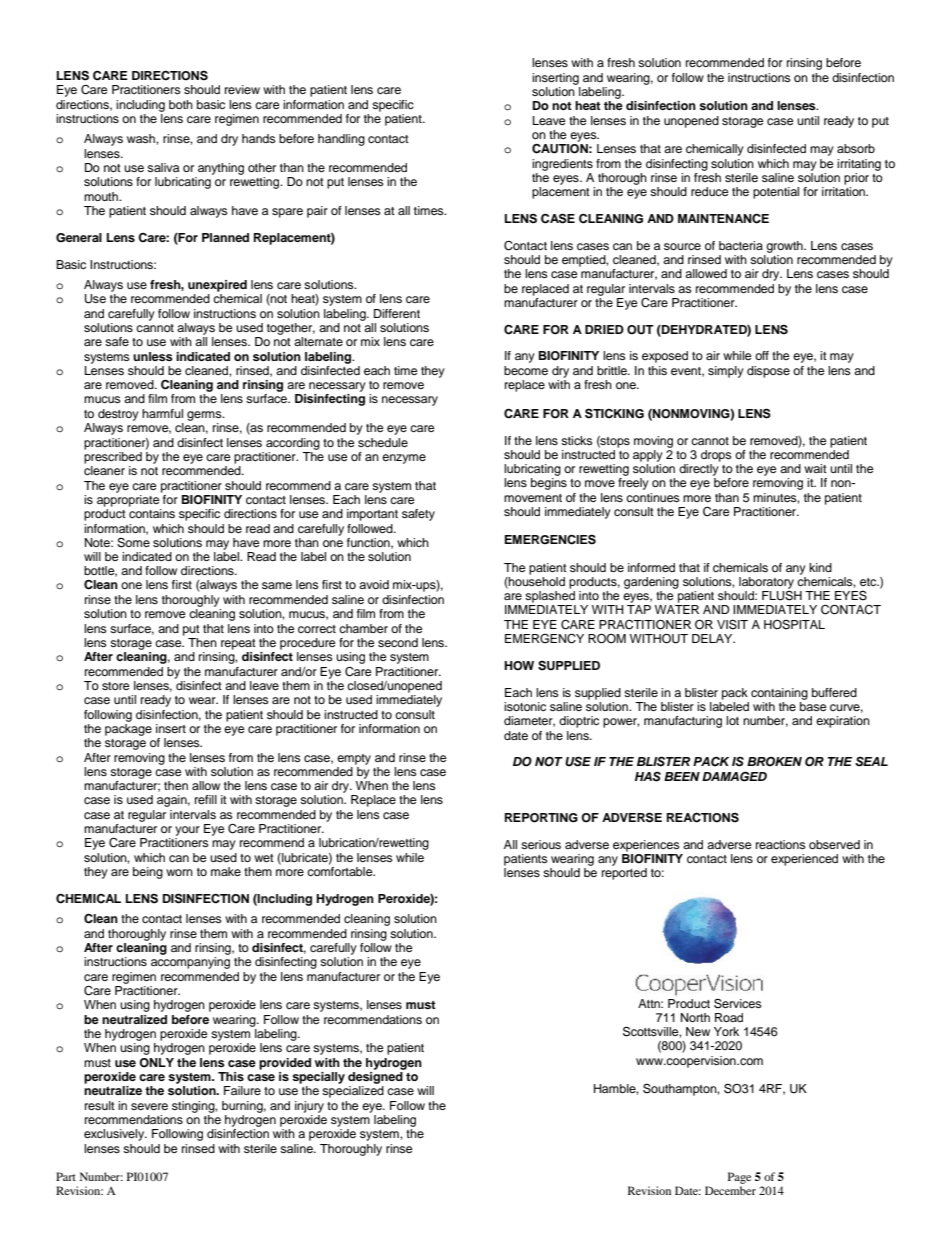 The height and width of the screenshot is (1233, 952). What do you see at coordinates (856, 148) in the screenshot?
I see `absorb` at bounding box center [856, 148].
